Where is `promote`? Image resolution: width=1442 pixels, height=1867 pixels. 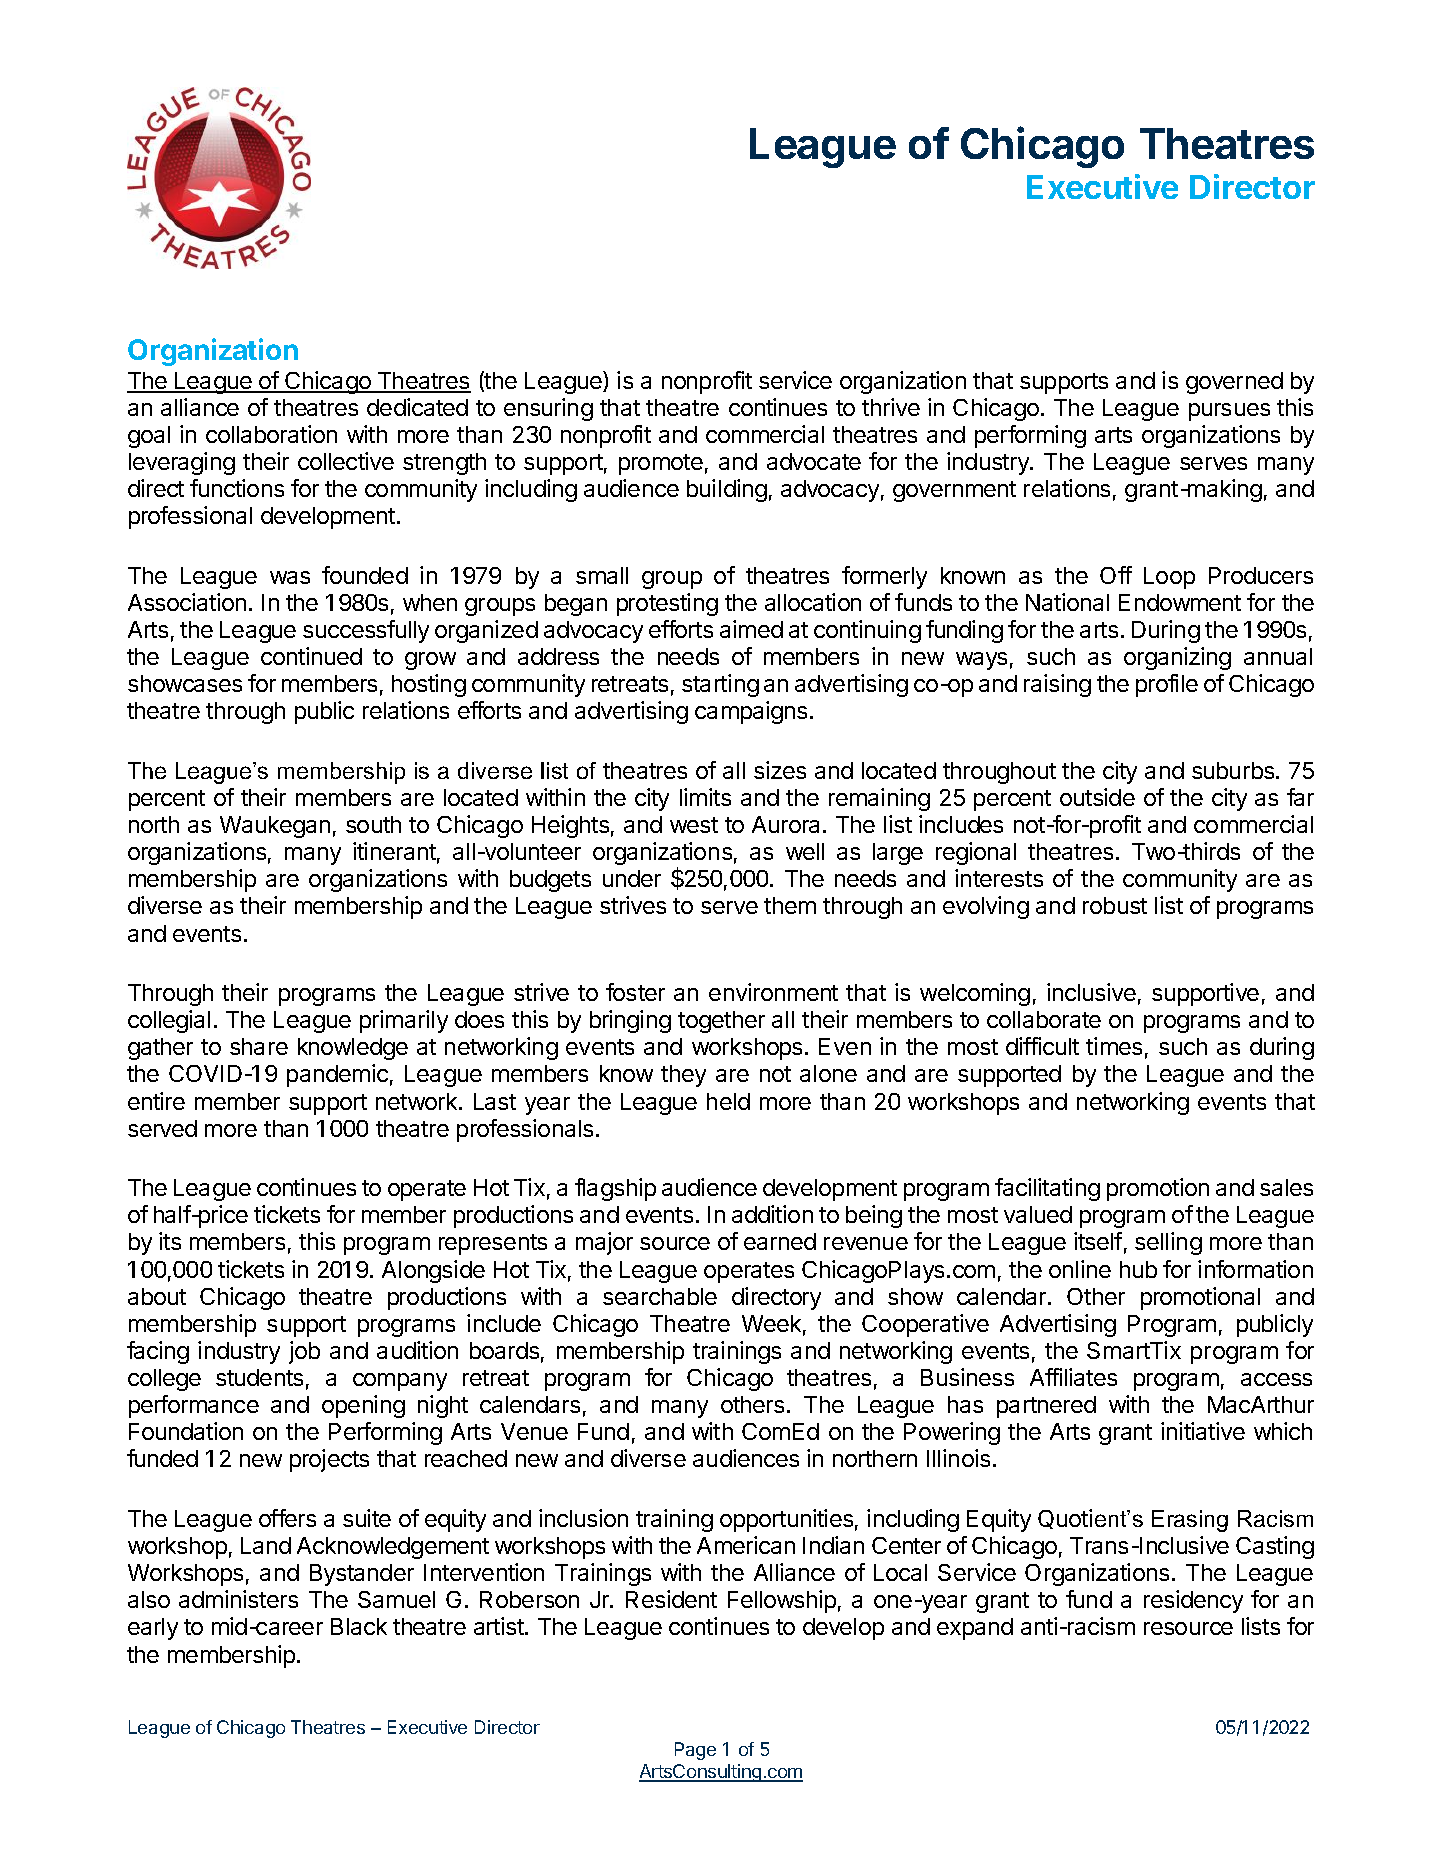
promote is located at coordinates (661, 464).
